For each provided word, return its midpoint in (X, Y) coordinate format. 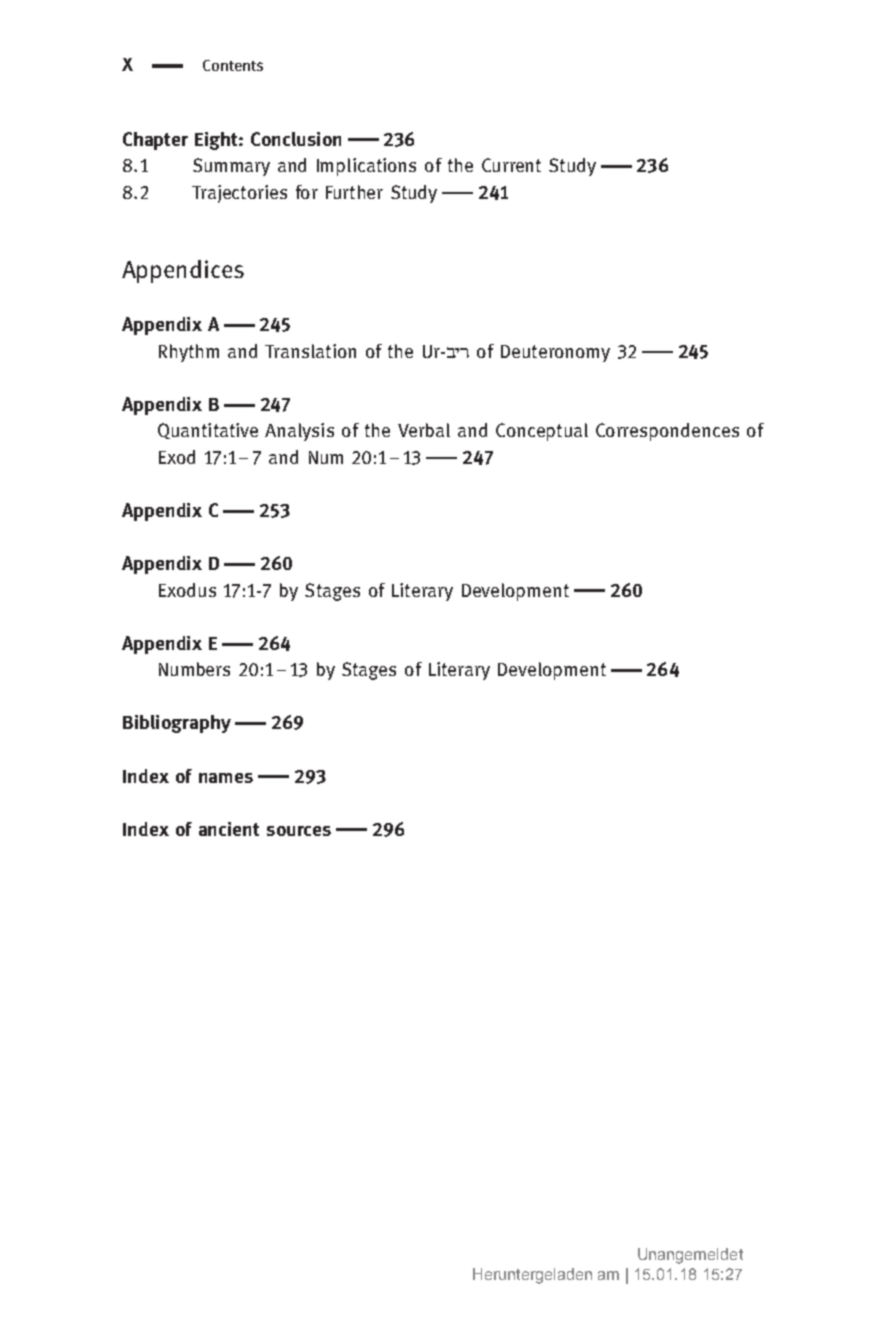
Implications (366, 167)
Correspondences (667, 432)
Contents (233, 65)
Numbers (194, 669)
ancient (229, 829)
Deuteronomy (555, 353)
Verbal (424, 430)
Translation (310, 351)
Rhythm (189, 353)
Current (511, 165)
